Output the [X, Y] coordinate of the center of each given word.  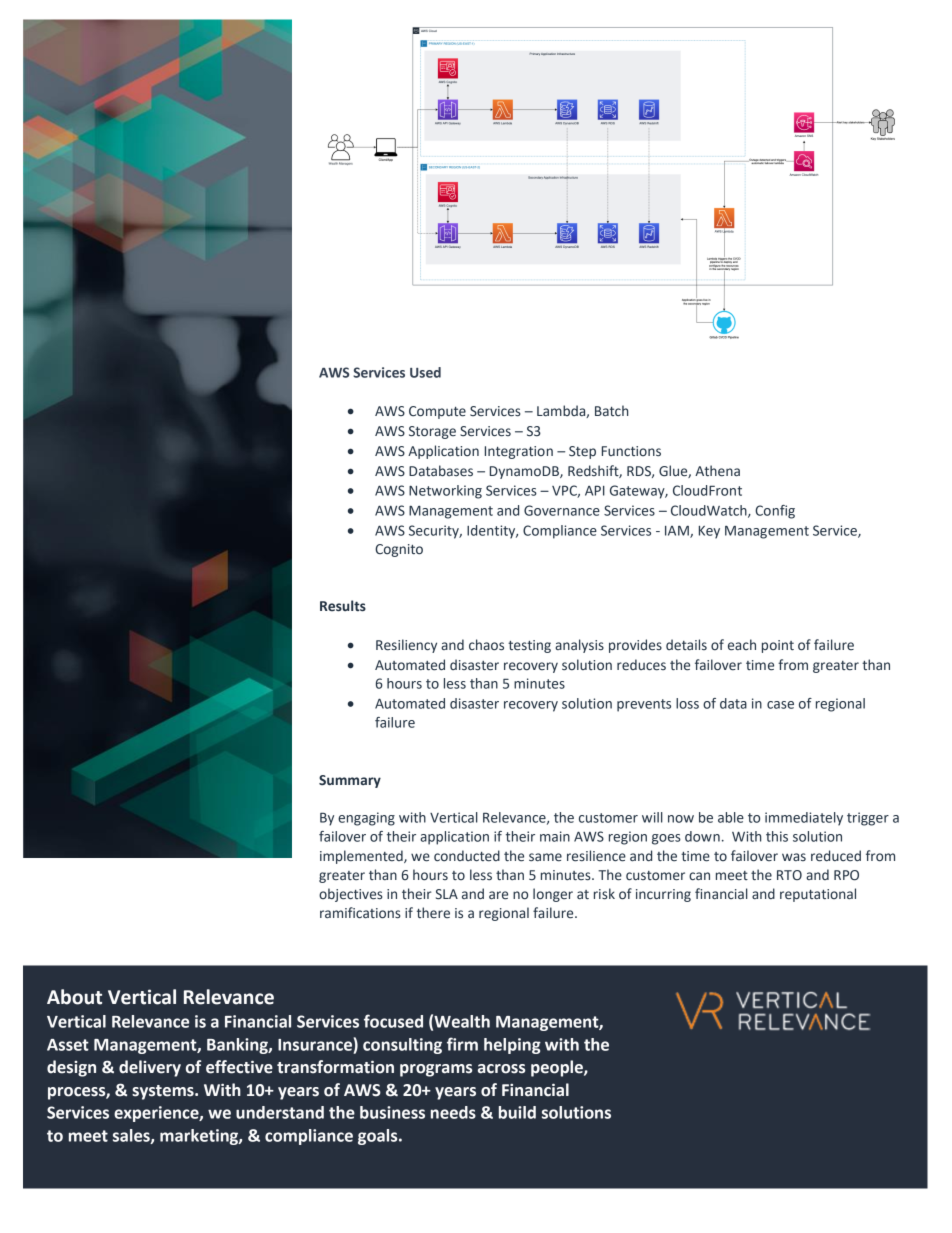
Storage [432, 432]
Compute [437, 412]
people [558, 1068]
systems [164, 1092]
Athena [717, 471]
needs [453, 1112]
